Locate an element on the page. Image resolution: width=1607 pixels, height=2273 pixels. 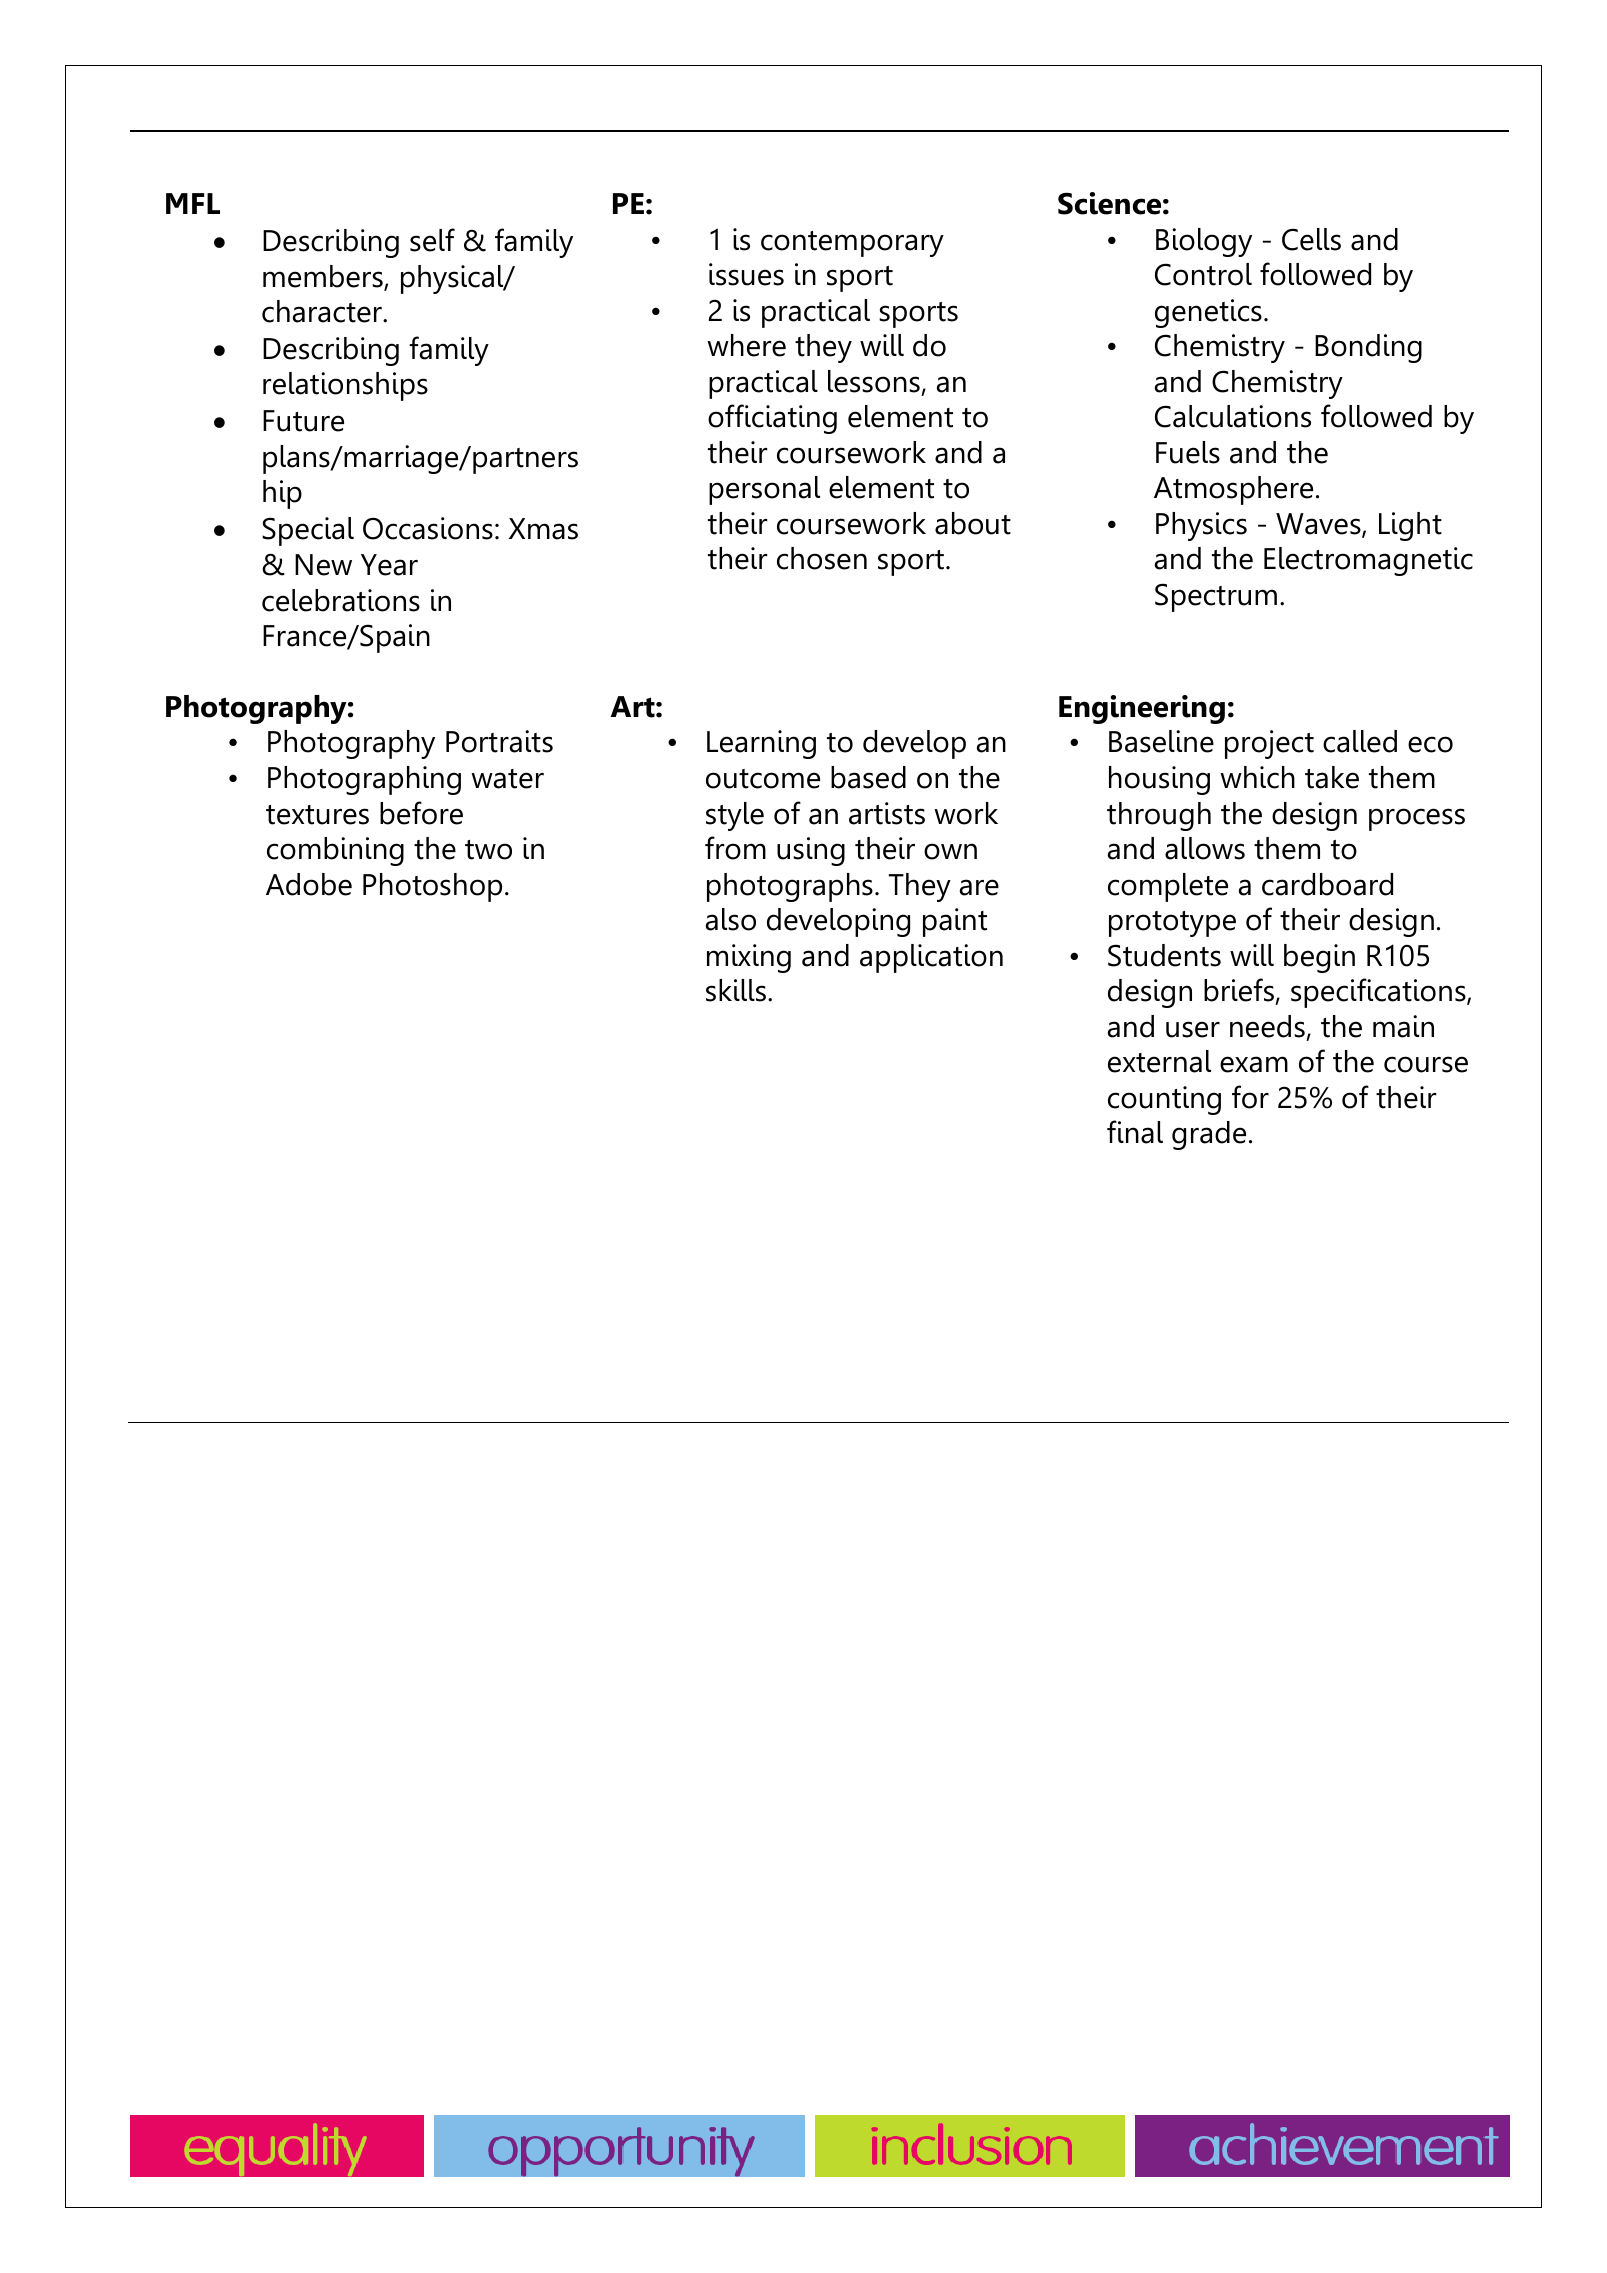
Cells is located at coordinates (1311, 239).
